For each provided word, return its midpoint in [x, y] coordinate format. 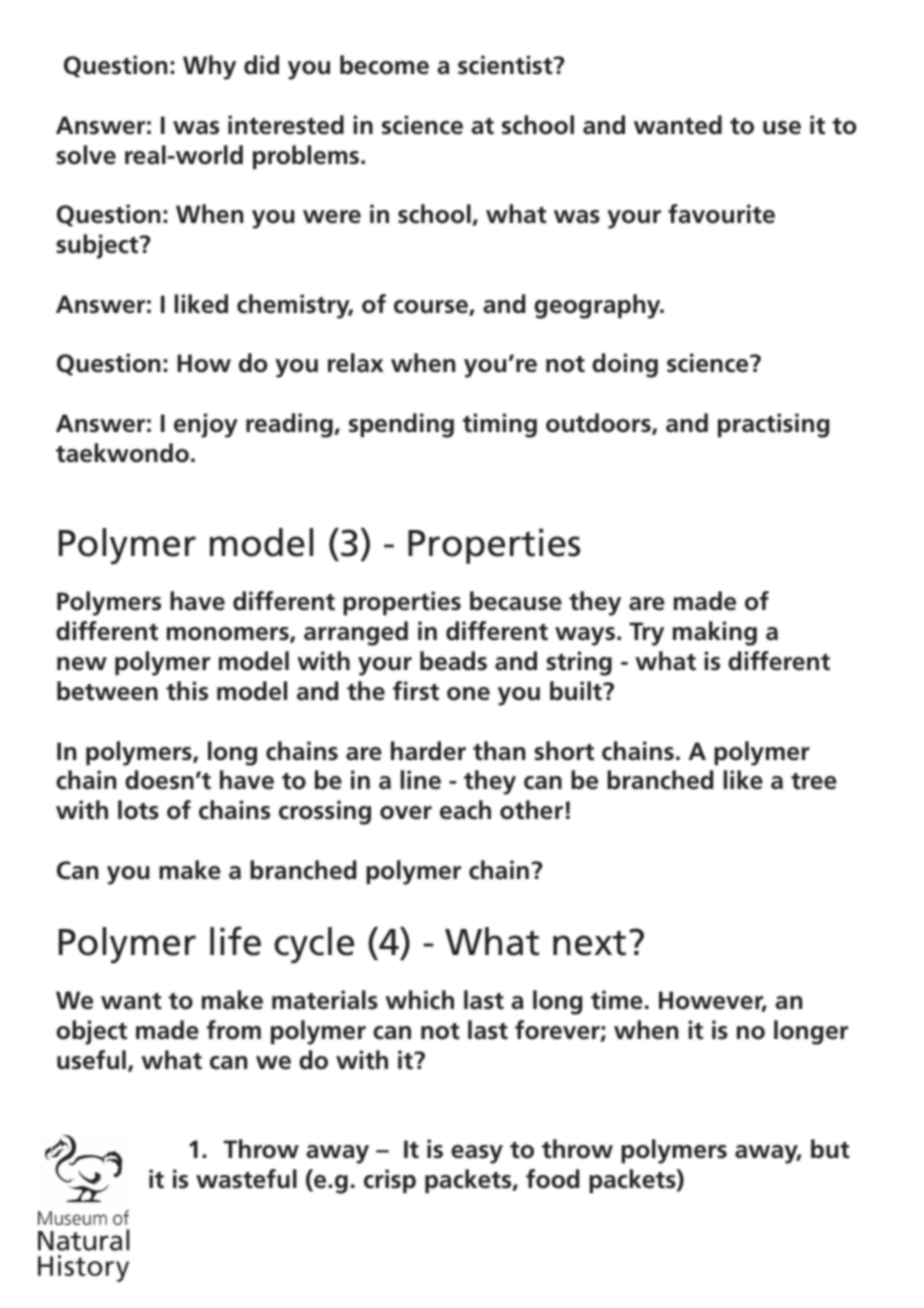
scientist [506, 65]
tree [814, 781]
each [465, 810]
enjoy [206, 425]
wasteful [246, 1179]
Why [209, 67]
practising [773, 425]
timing [500, 425]
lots [138, 810]
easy [477, 1154]
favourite [721, 214]
